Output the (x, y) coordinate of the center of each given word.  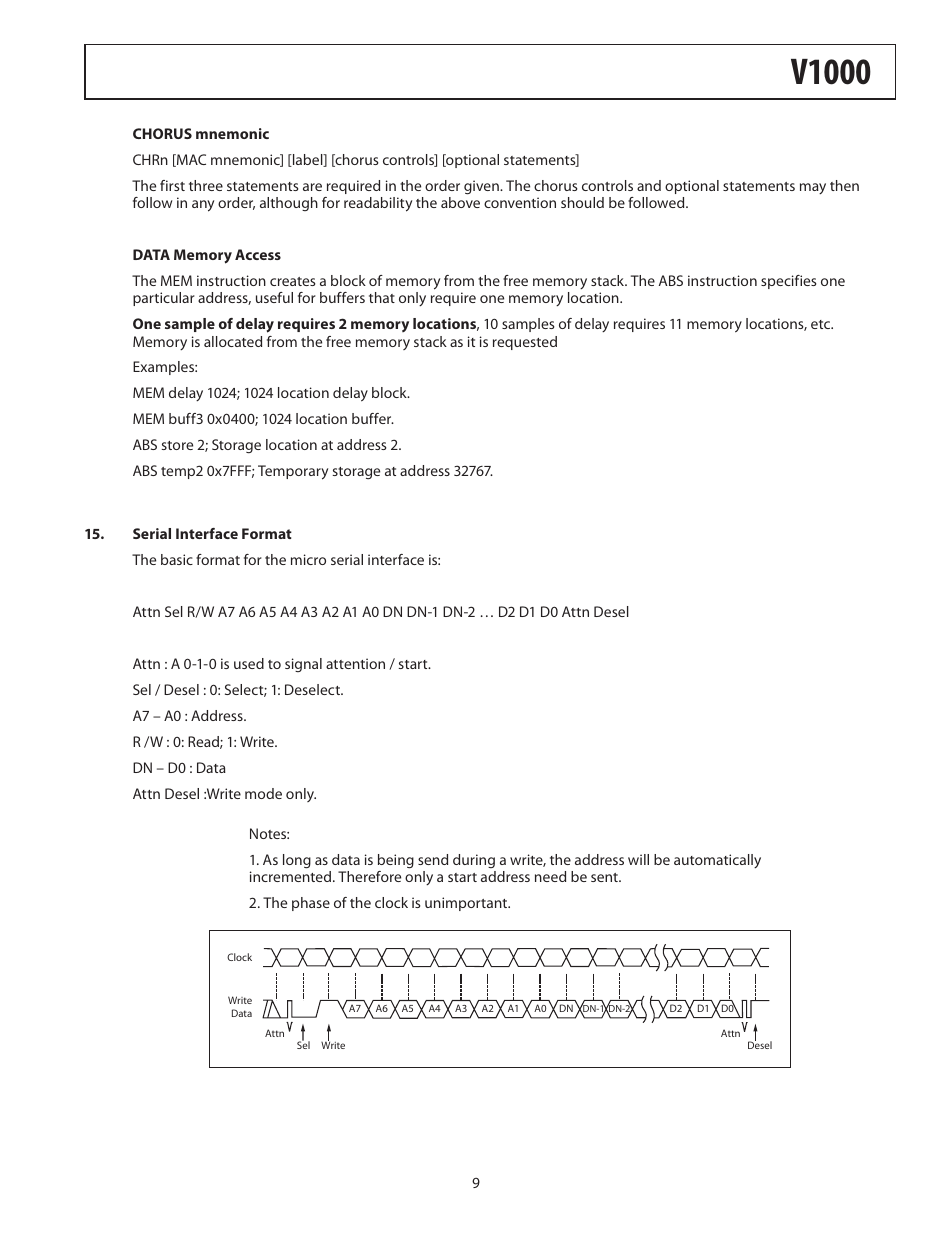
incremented (292, 876)
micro (308, 559)
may (813, 188)
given (482, 187)
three (206, 185)
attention (355, 663)
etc (822, 324)
